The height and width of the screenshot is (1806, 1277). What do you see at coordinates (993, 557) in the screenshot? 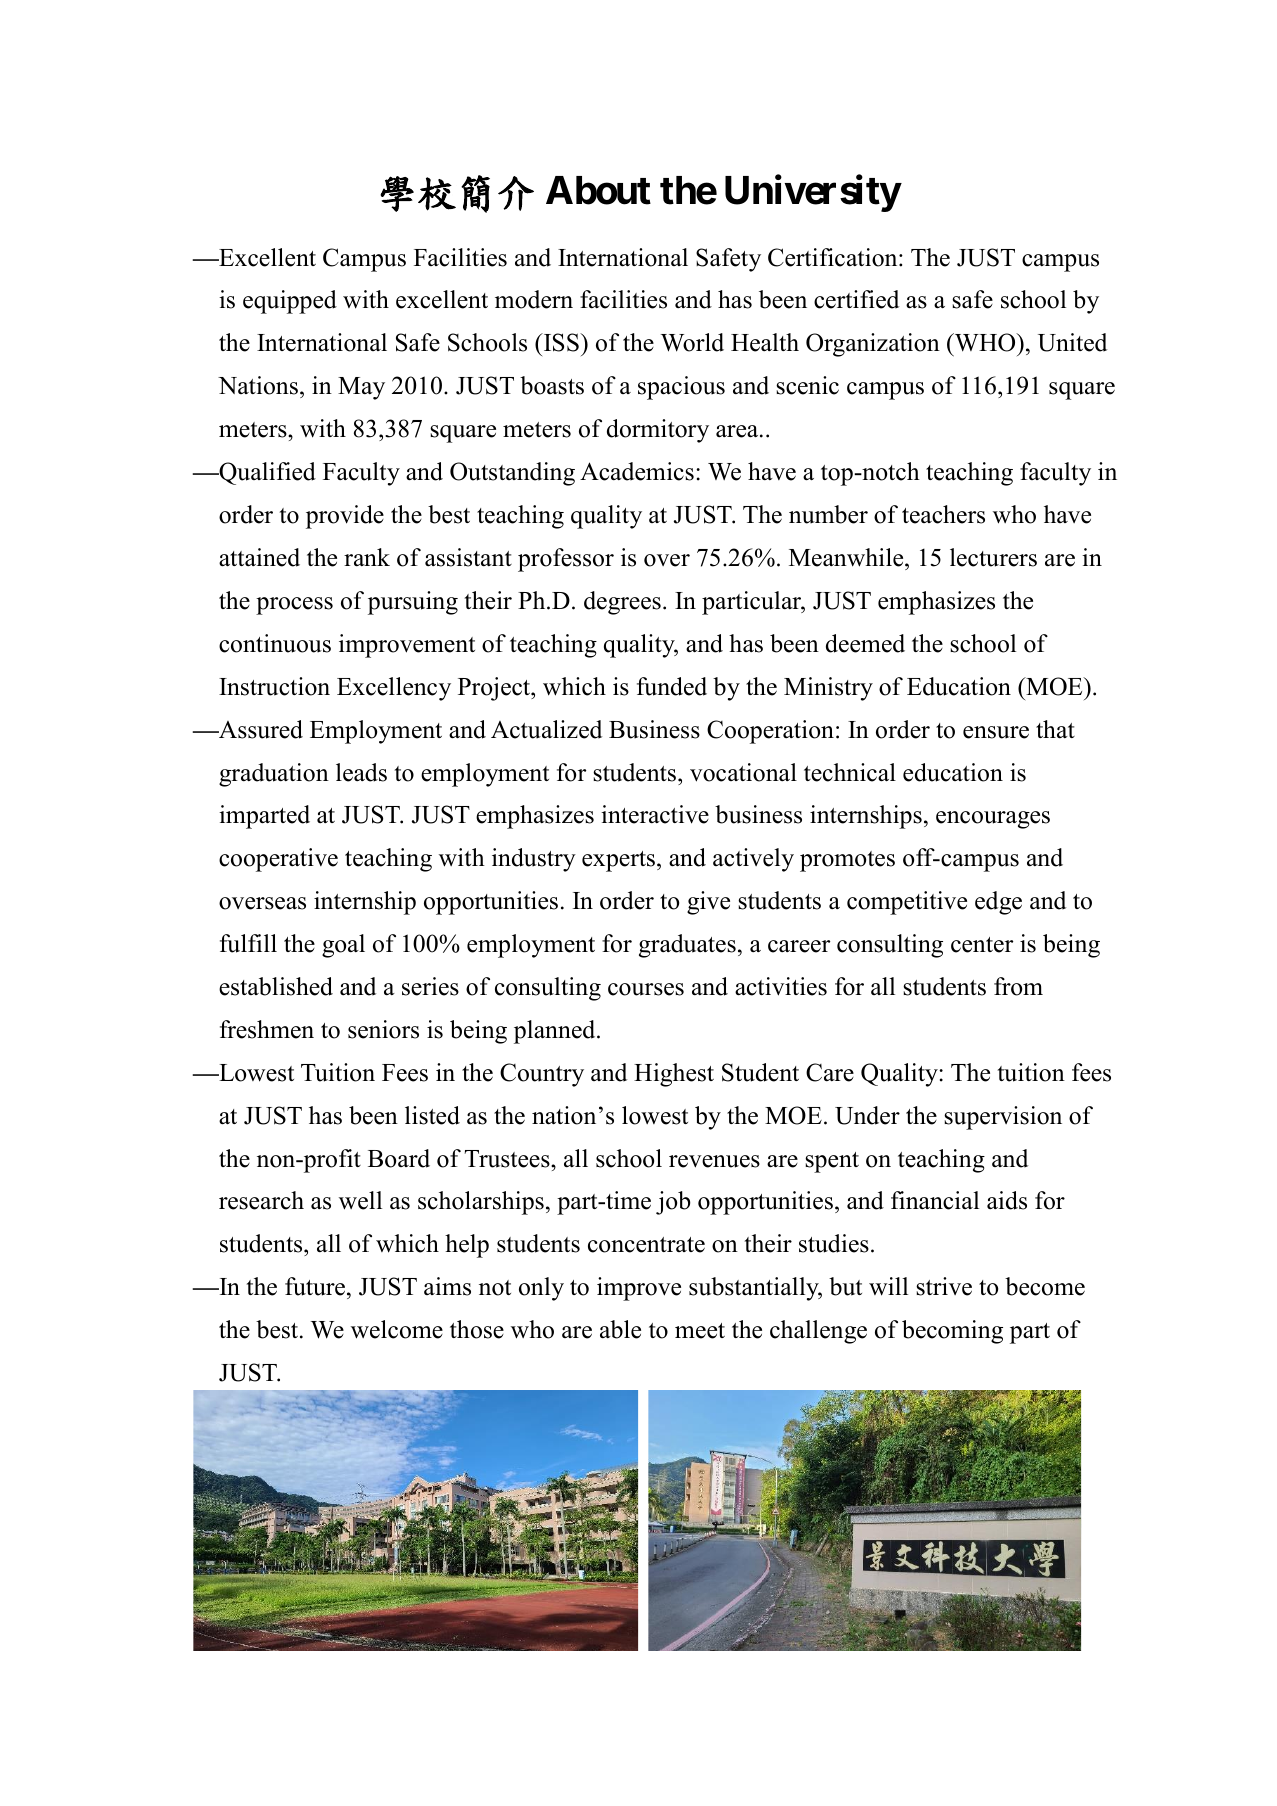
I see `lecturers` at bounding box center [993, 557].
